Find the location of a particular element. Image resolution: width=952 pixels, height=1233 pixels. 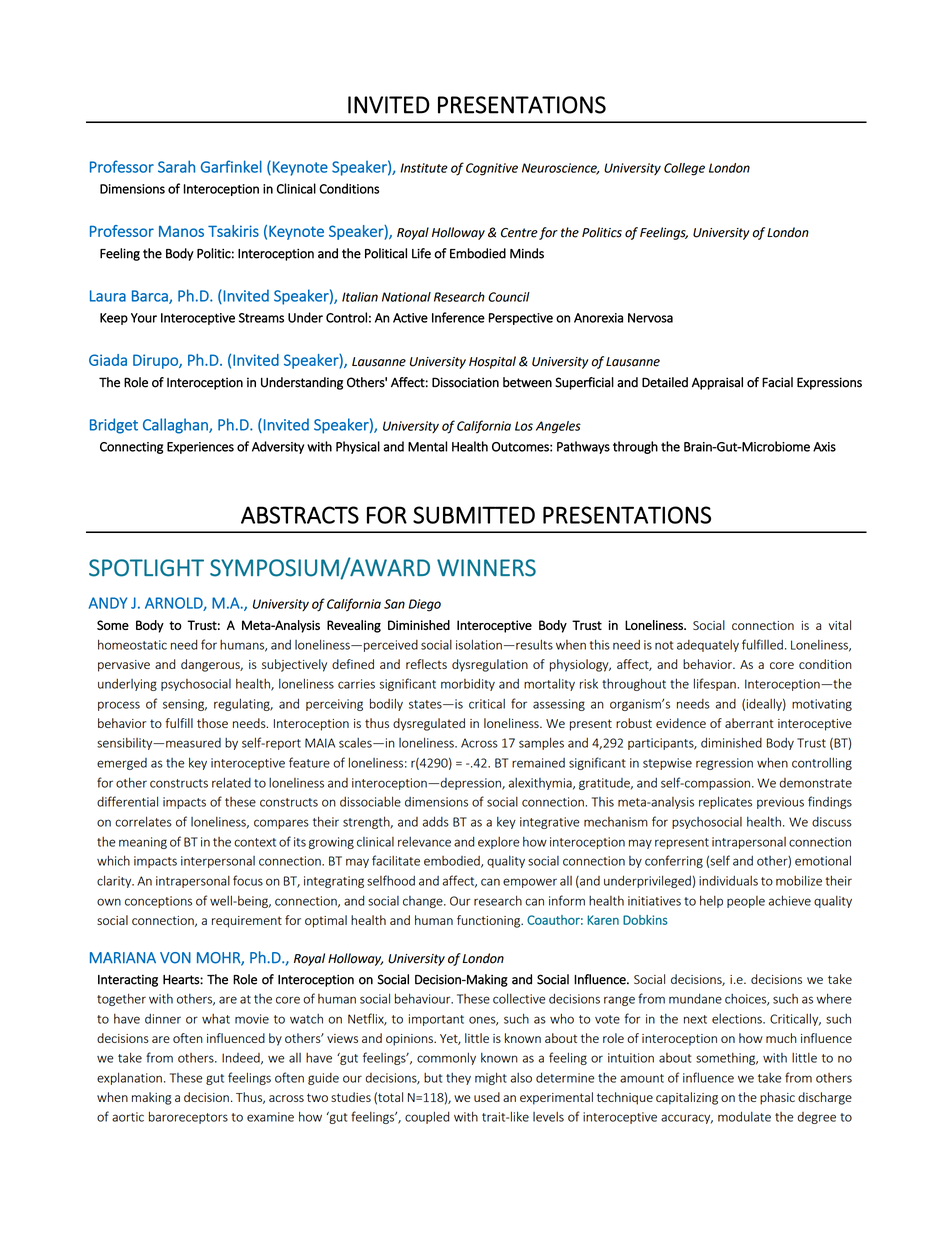

Experiences is located at coordinates (200, 448).
